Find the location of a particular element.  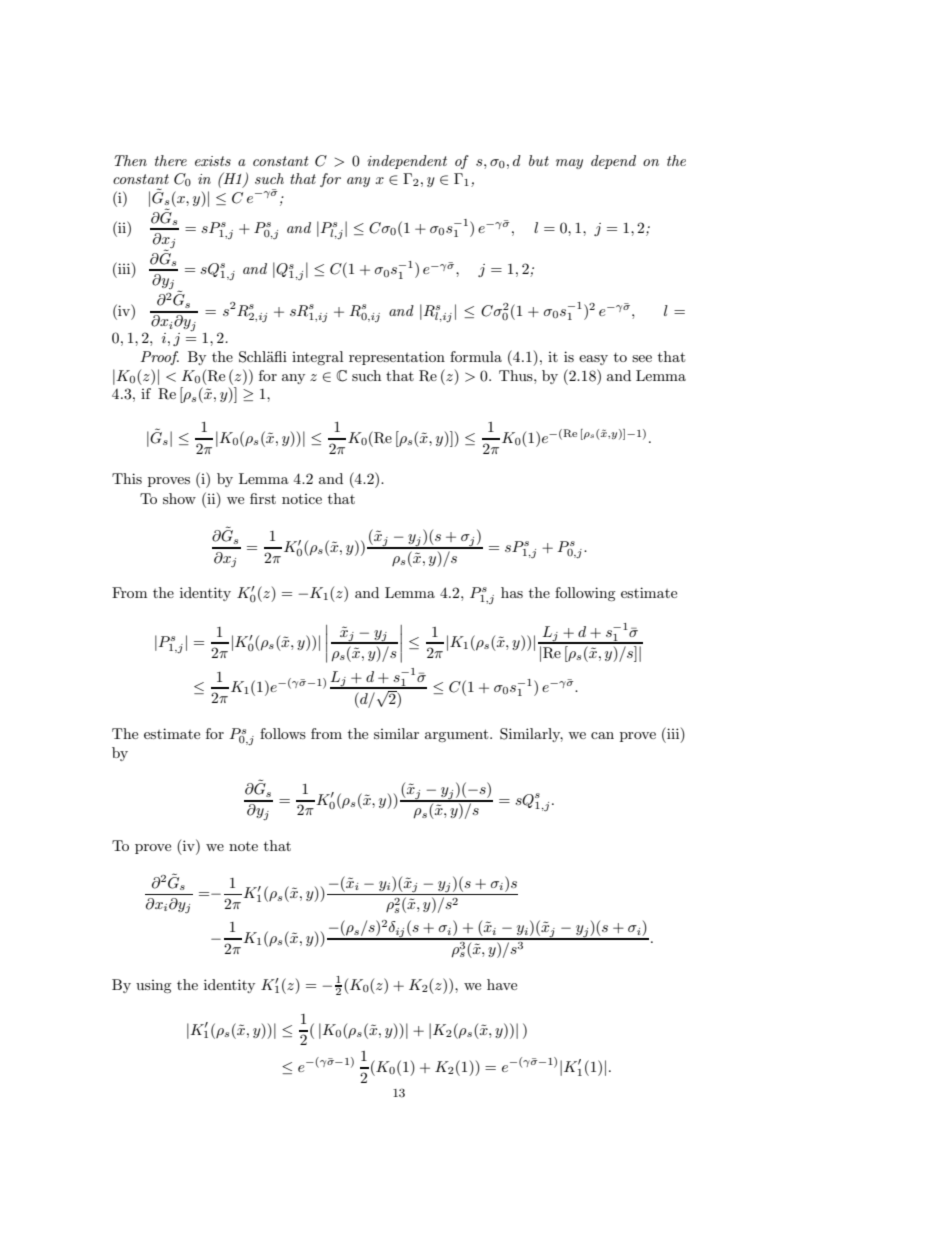

notice is located at coordinates (302, 499).
